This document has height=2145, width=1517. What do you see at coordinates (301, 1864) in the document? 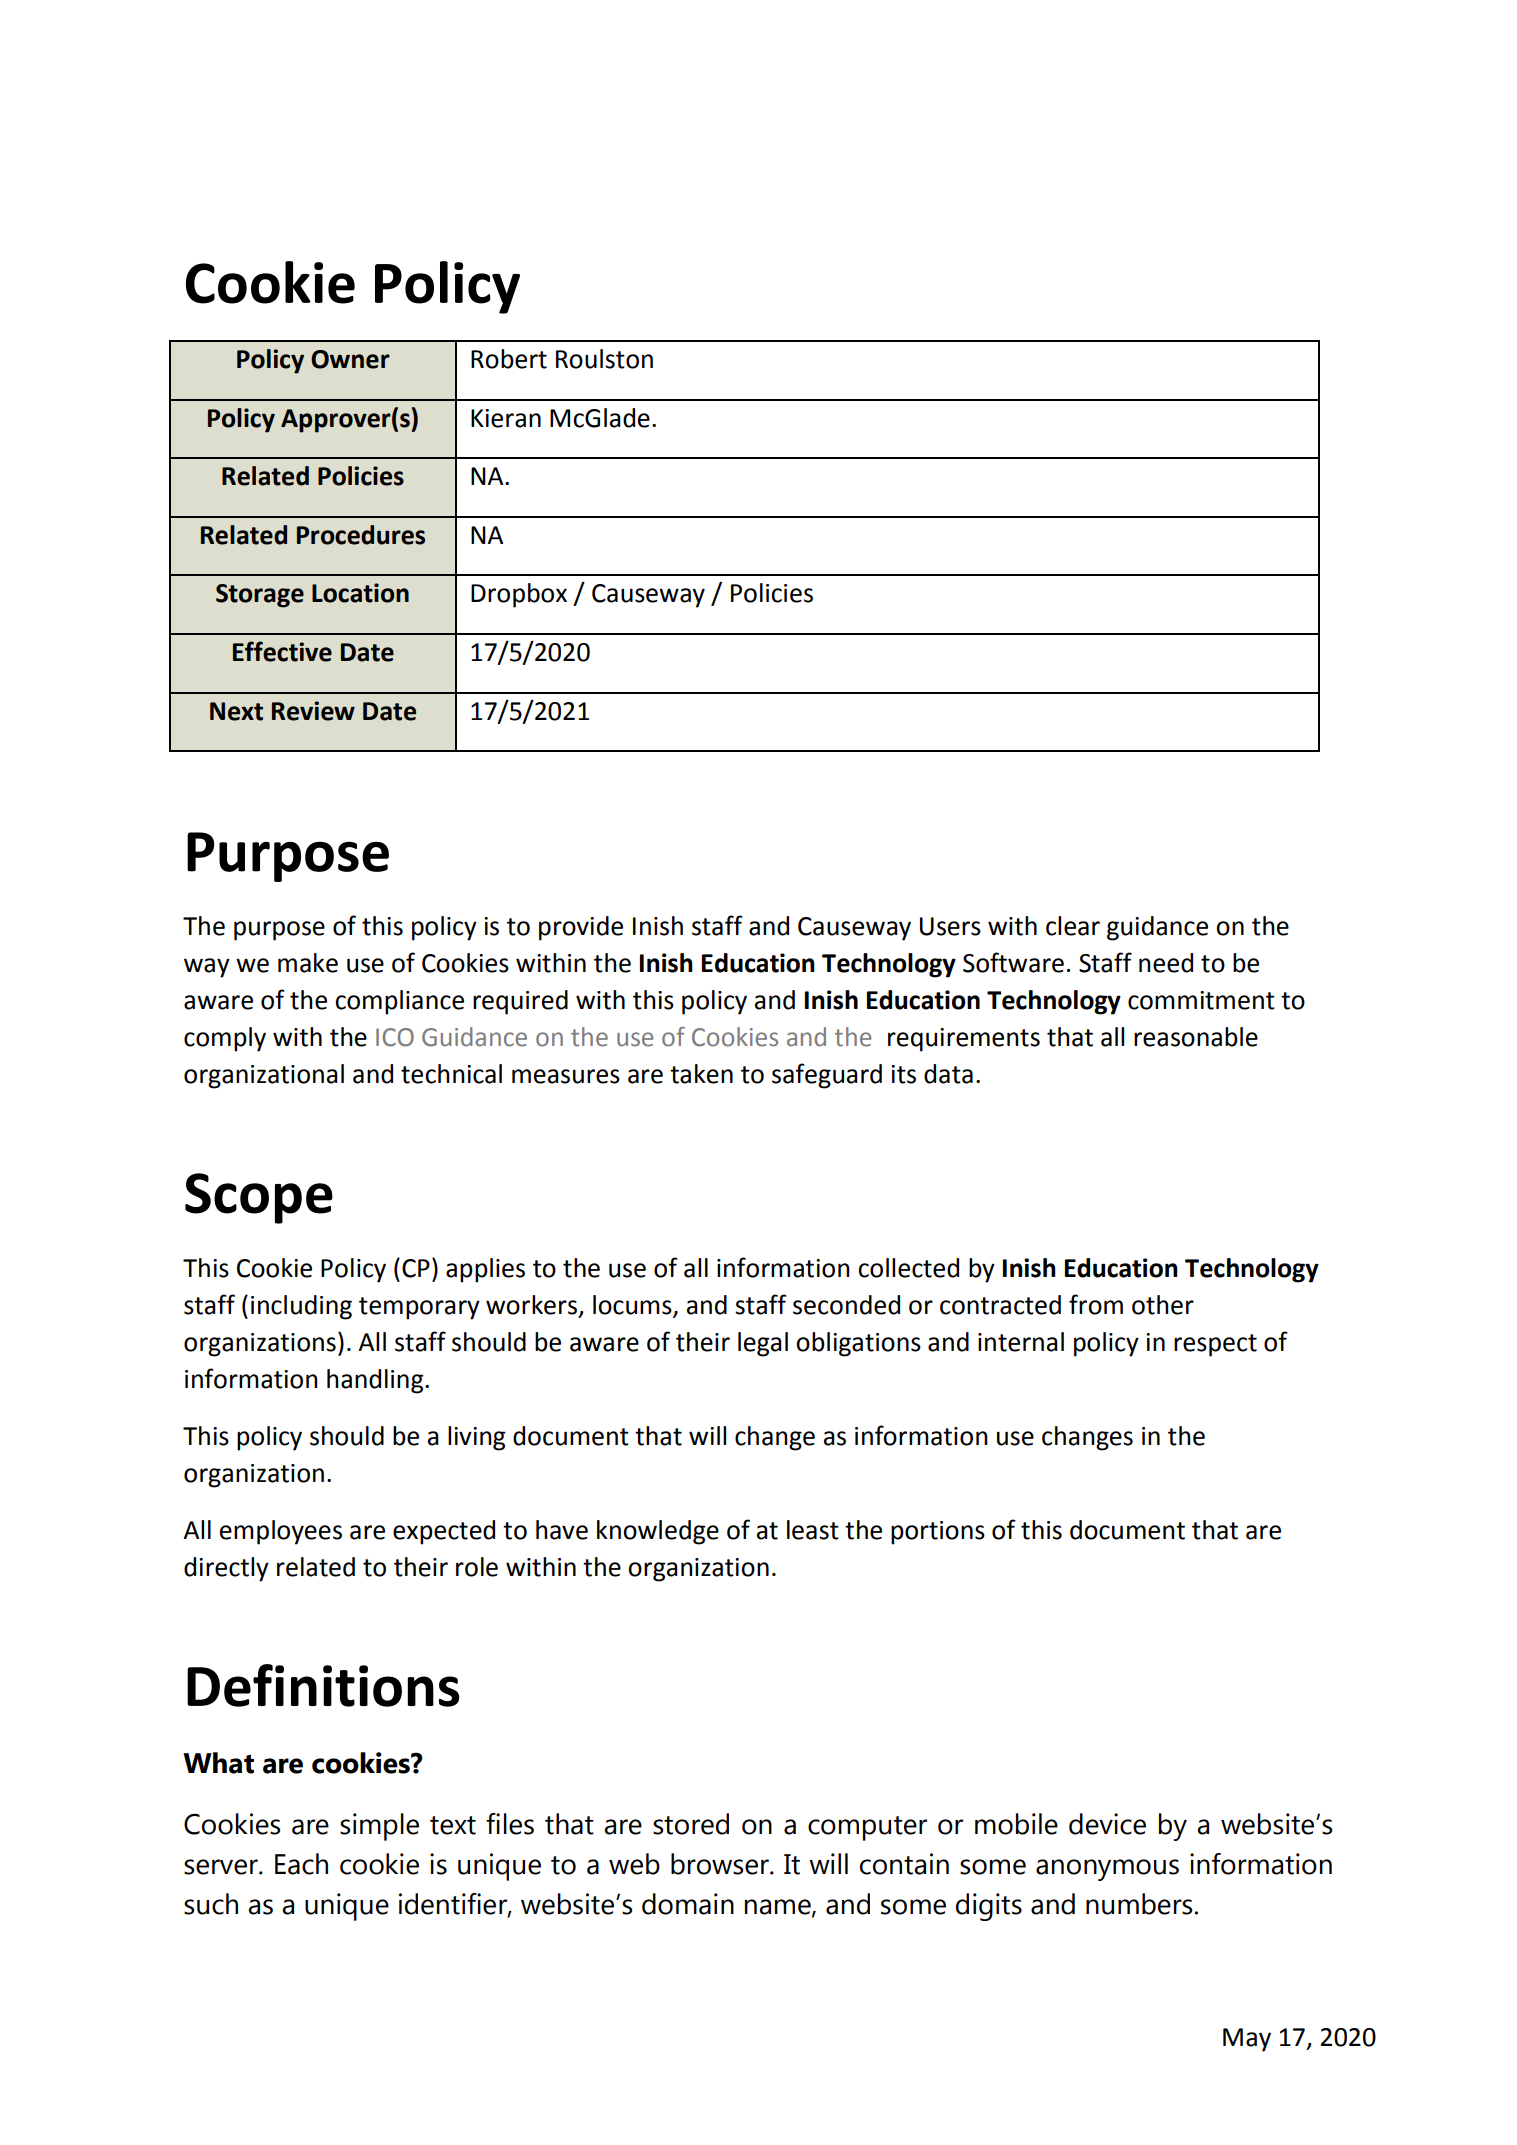
I see `Each` at bounding box center [301, 1864].
